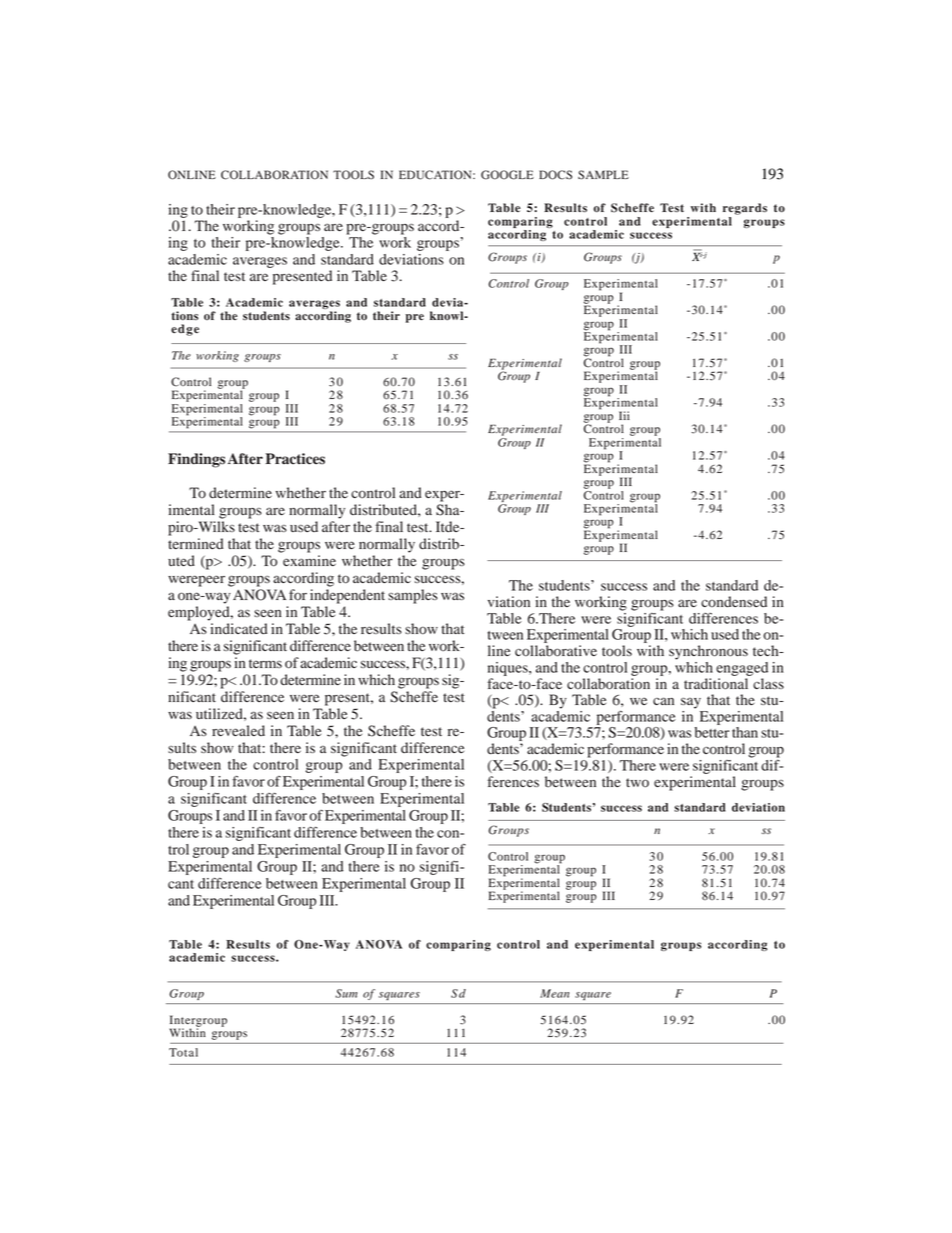  What do you see at coordinates (555, 175) in the image?
I see `DOCS` at bounding box center [555, 175].
